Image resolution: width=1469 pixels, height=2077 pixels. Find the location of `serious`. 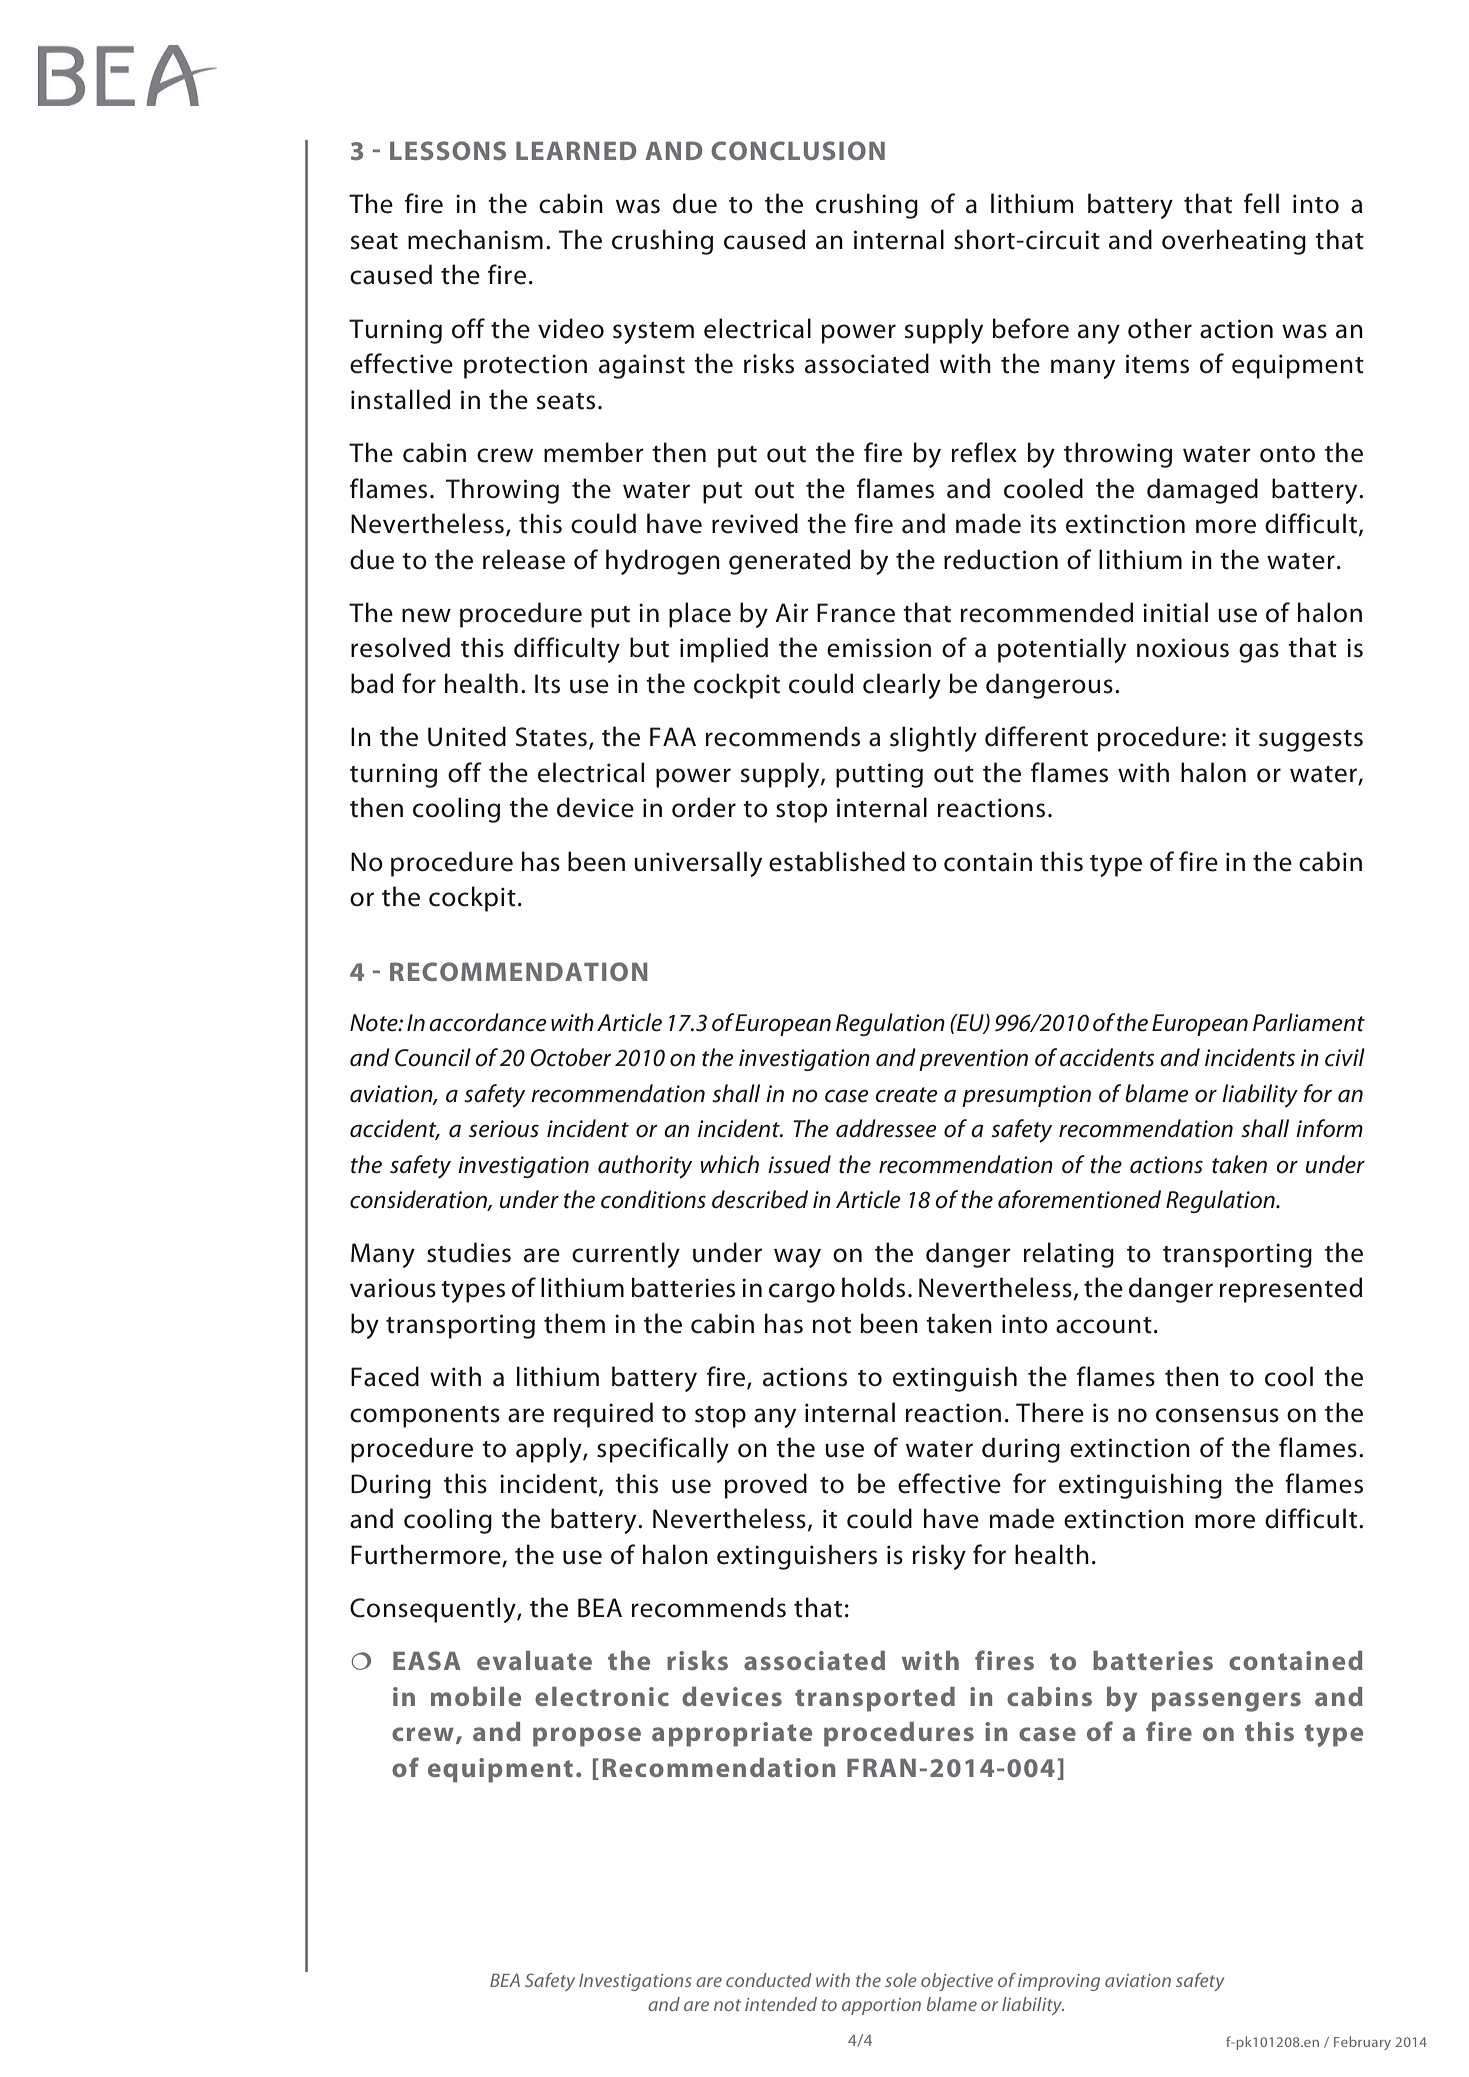

serious is located at coordinates (504, 1129).
